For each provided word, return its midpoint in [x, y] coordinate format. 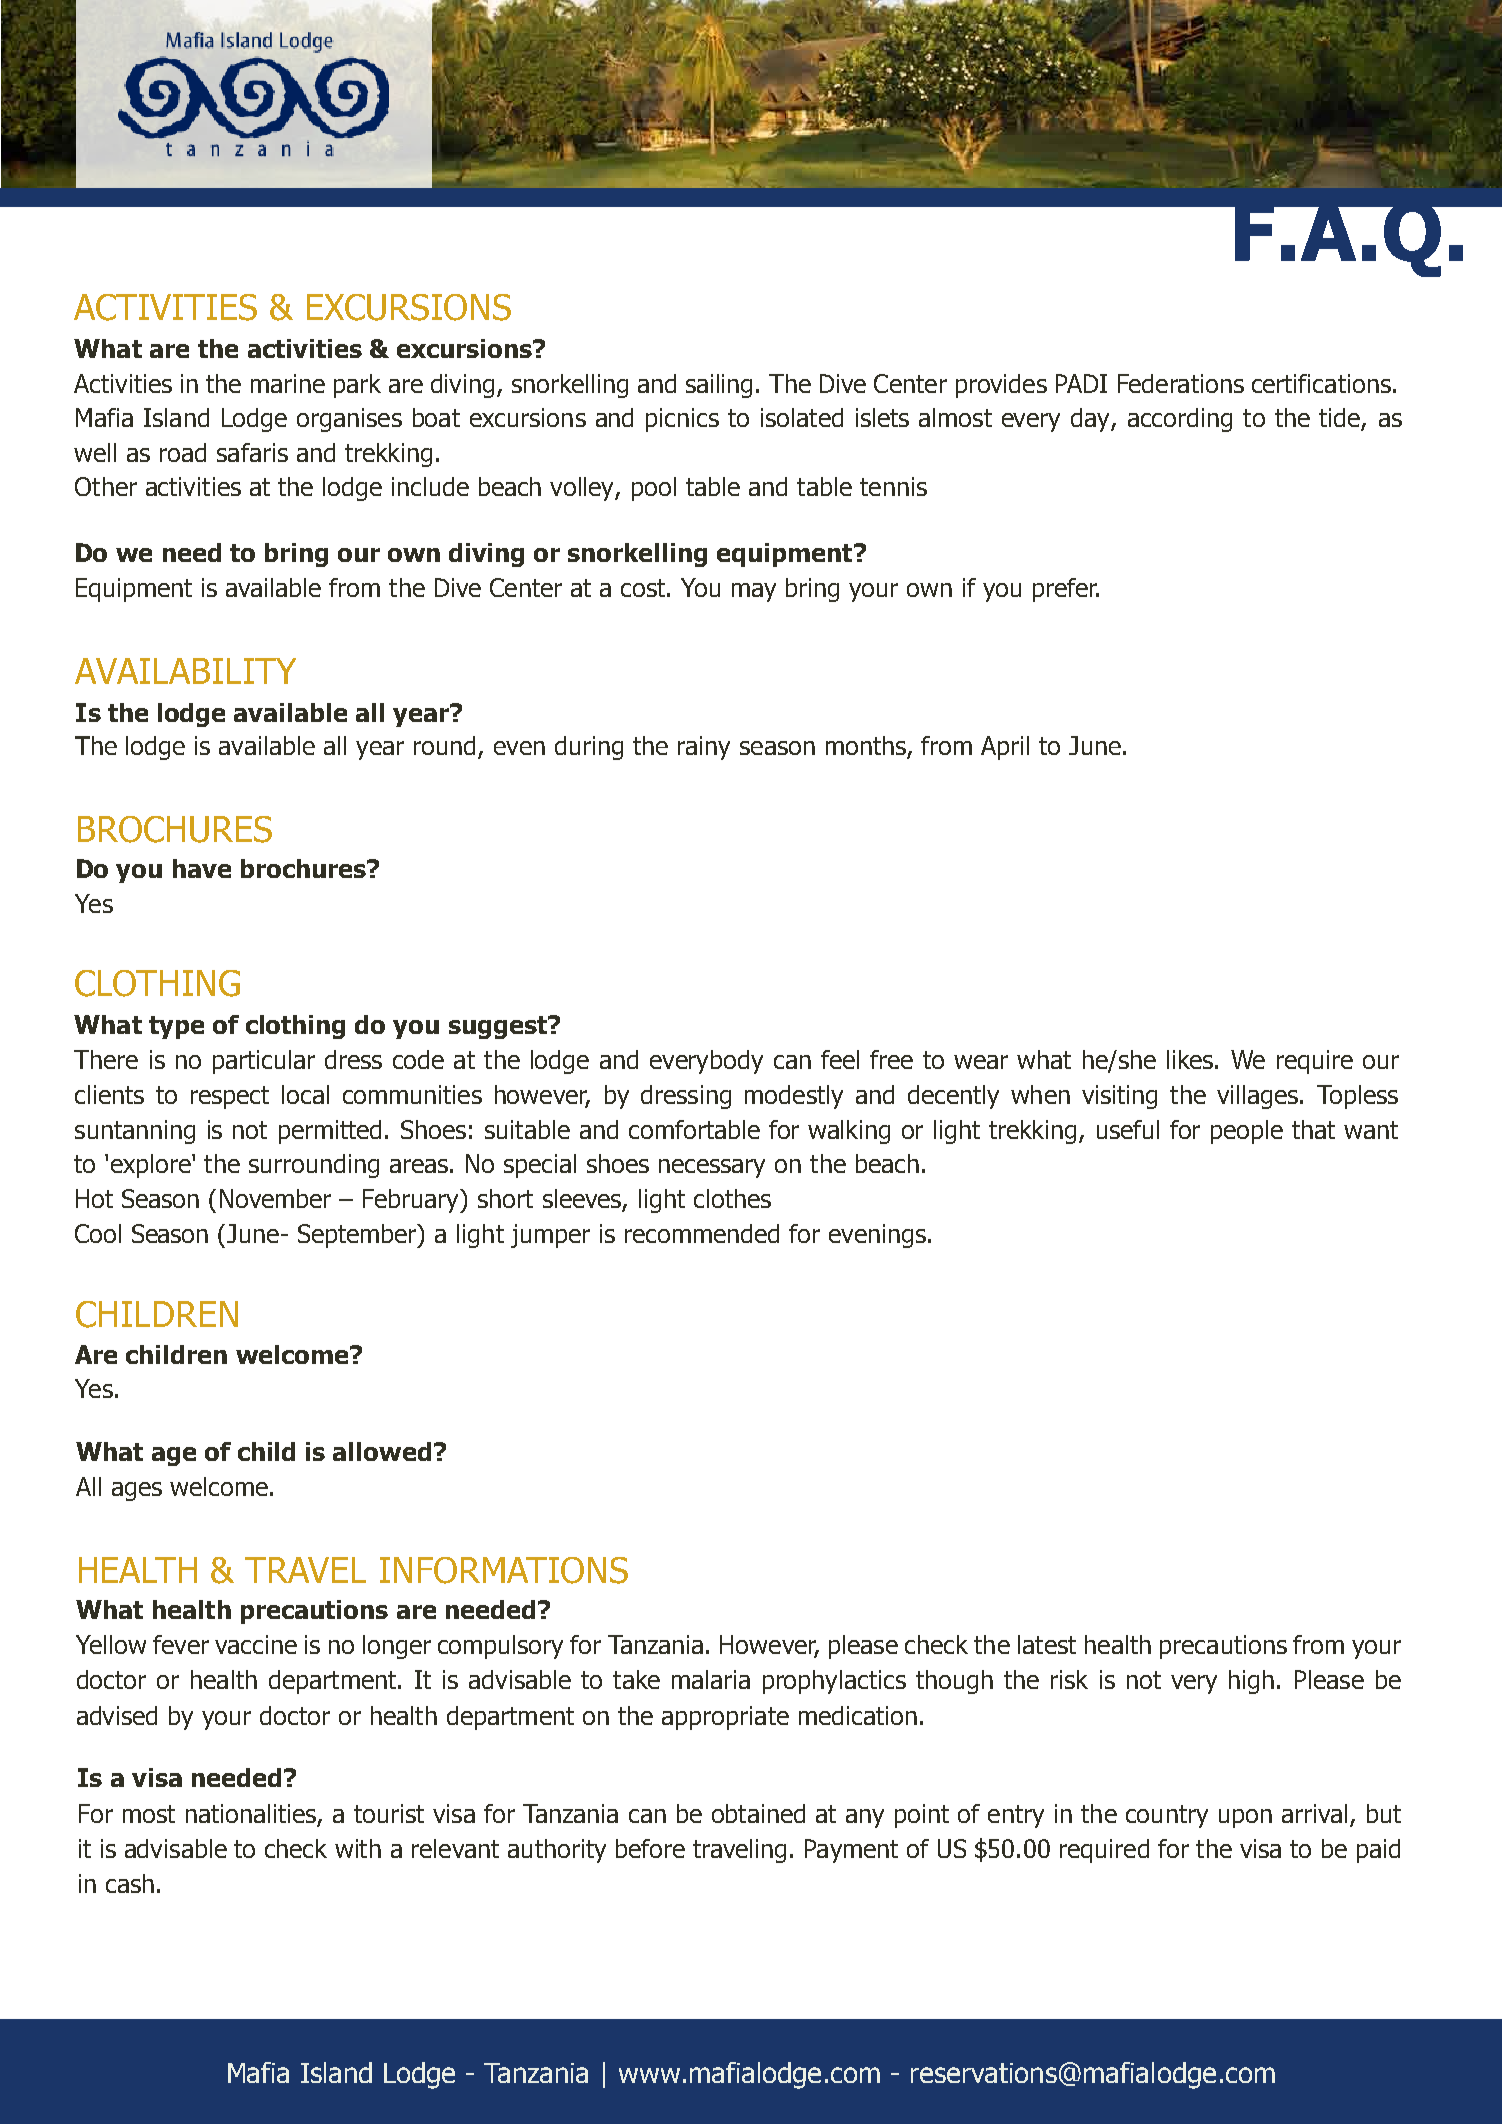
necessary [712, 1168]
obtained [758, 1813]
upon [1245, 1818]
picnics [682, 420]
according [1180, 420]
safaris [252, 452]
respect [230, 1097]
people [1247, 1132]
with [358, 1848]
